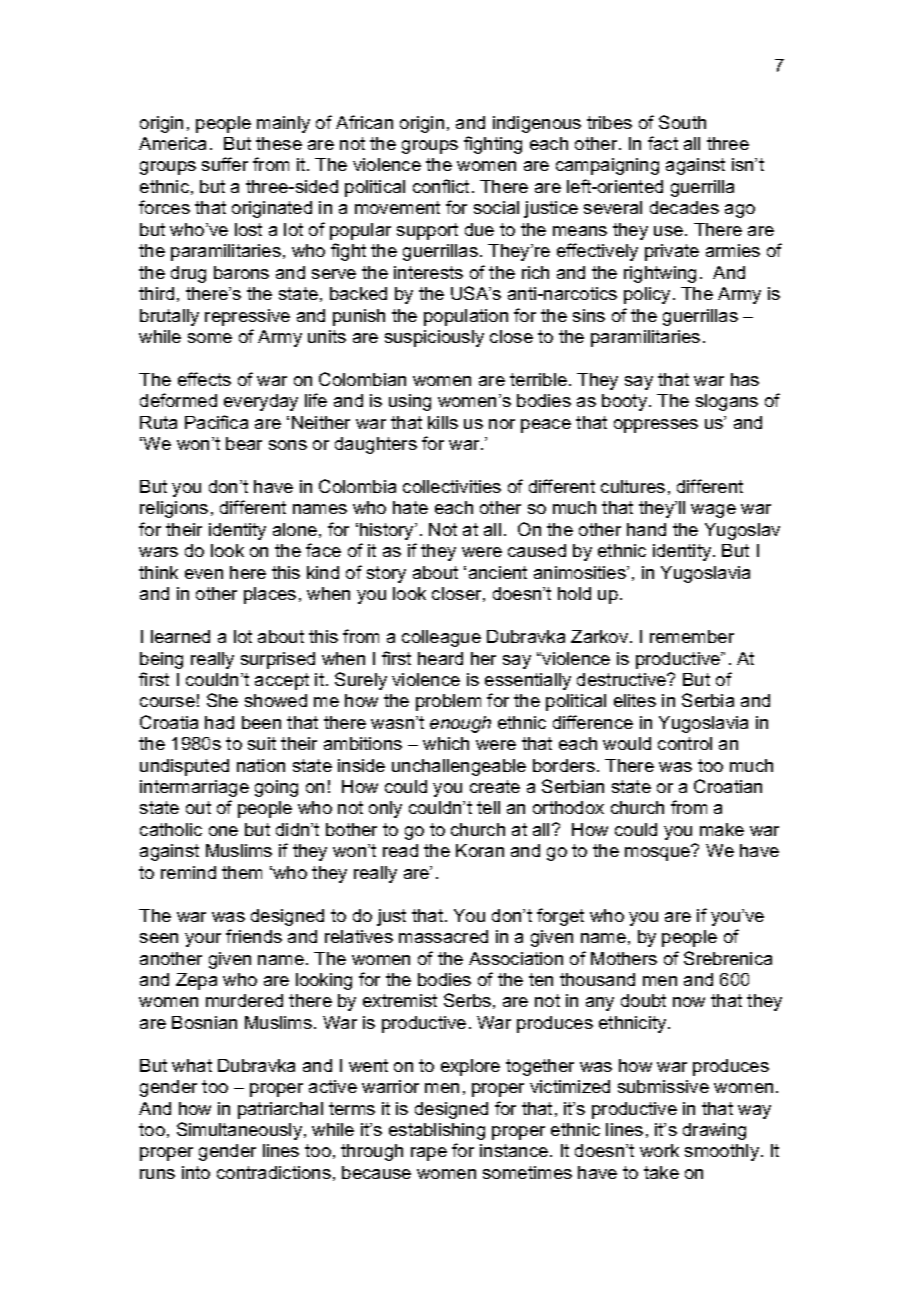 Image resolution: width=924 pixels, height=1308 pixels. What do you see at coordinates (225, 164) in the document?
I see `suffer` at bounding box center [225, 164].
